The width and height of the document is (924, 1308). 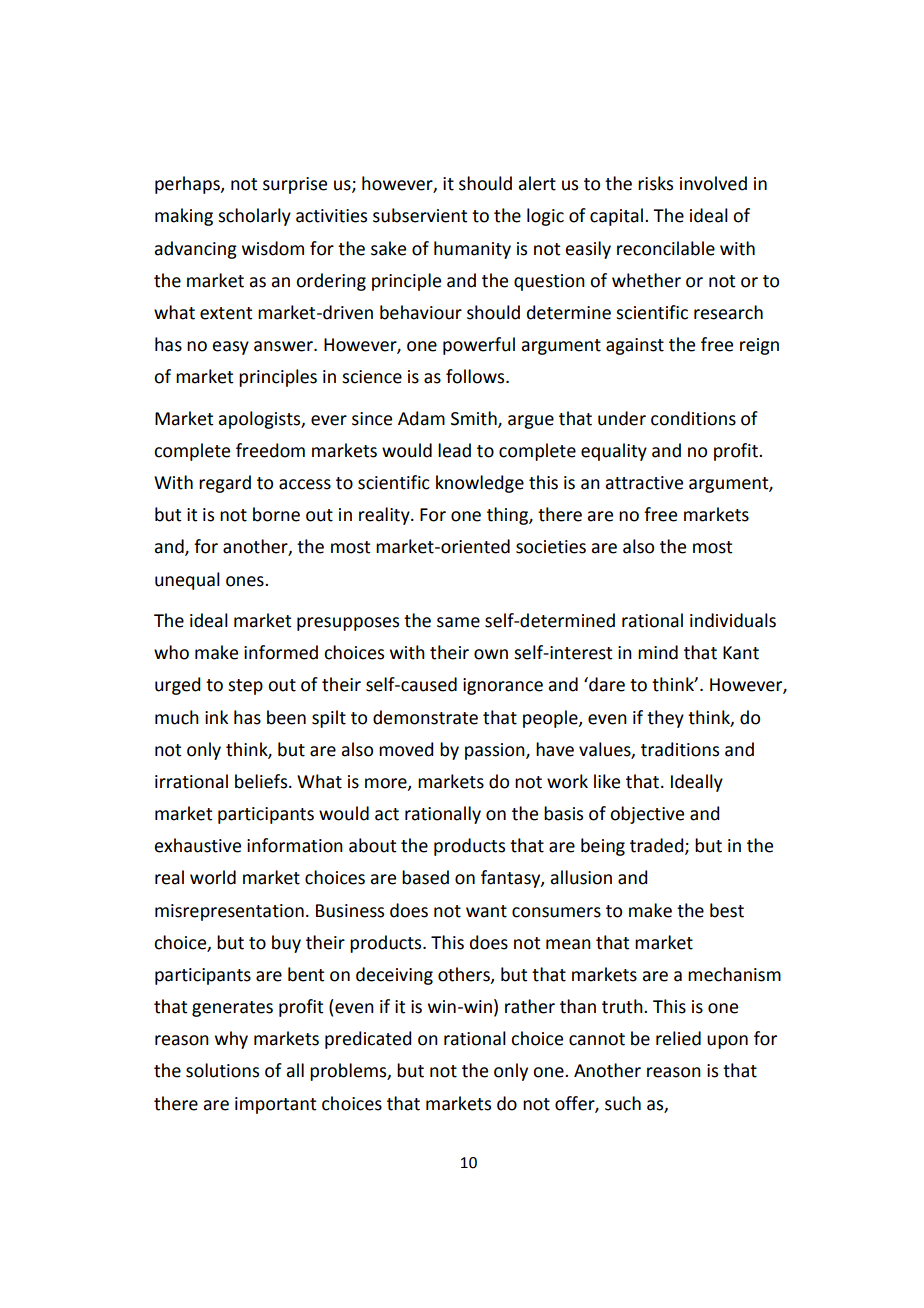 I want to click on traditions, so click(x=680, y=749).
